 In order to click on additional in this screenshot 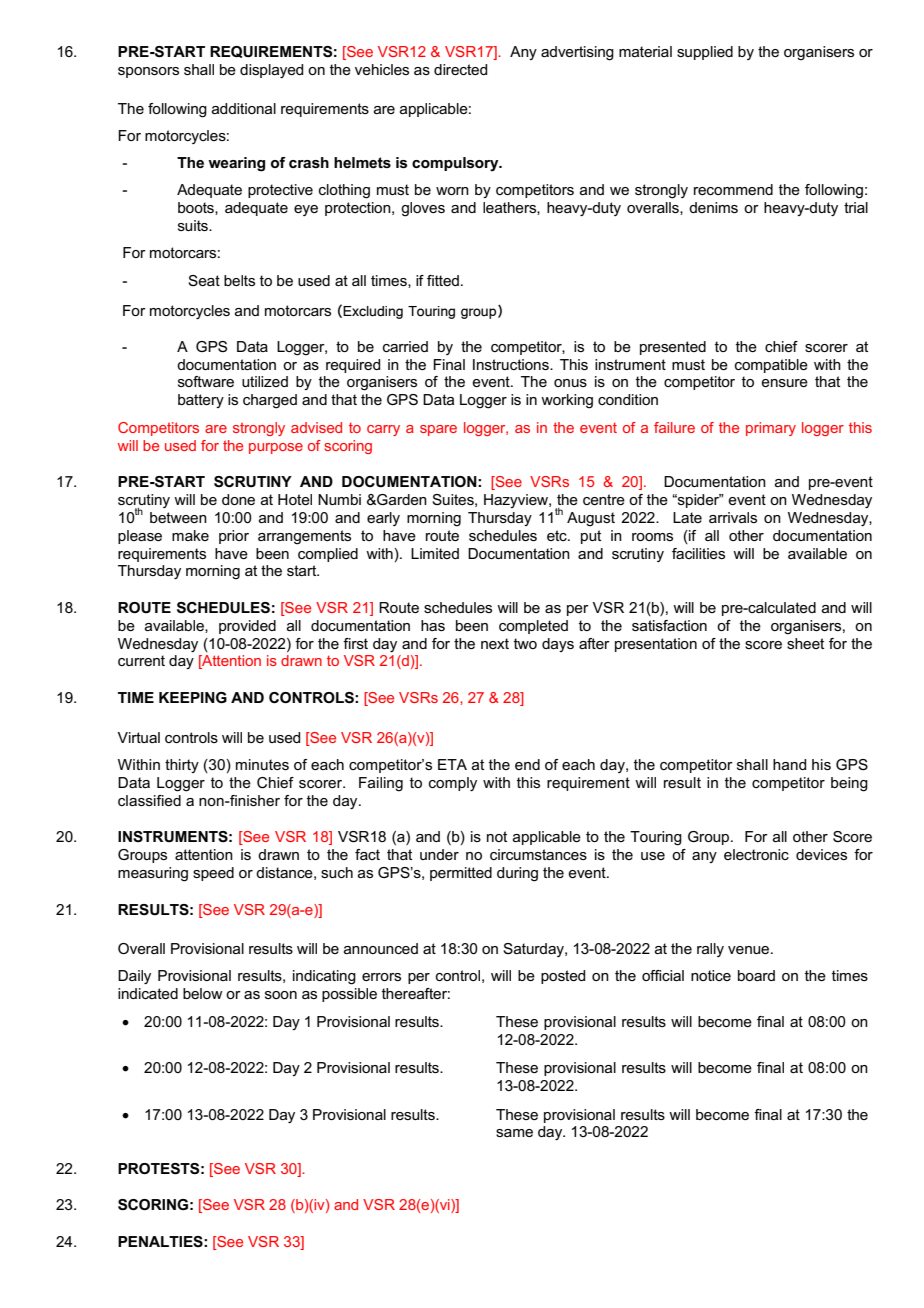, I will do `click(244, 108)`.
